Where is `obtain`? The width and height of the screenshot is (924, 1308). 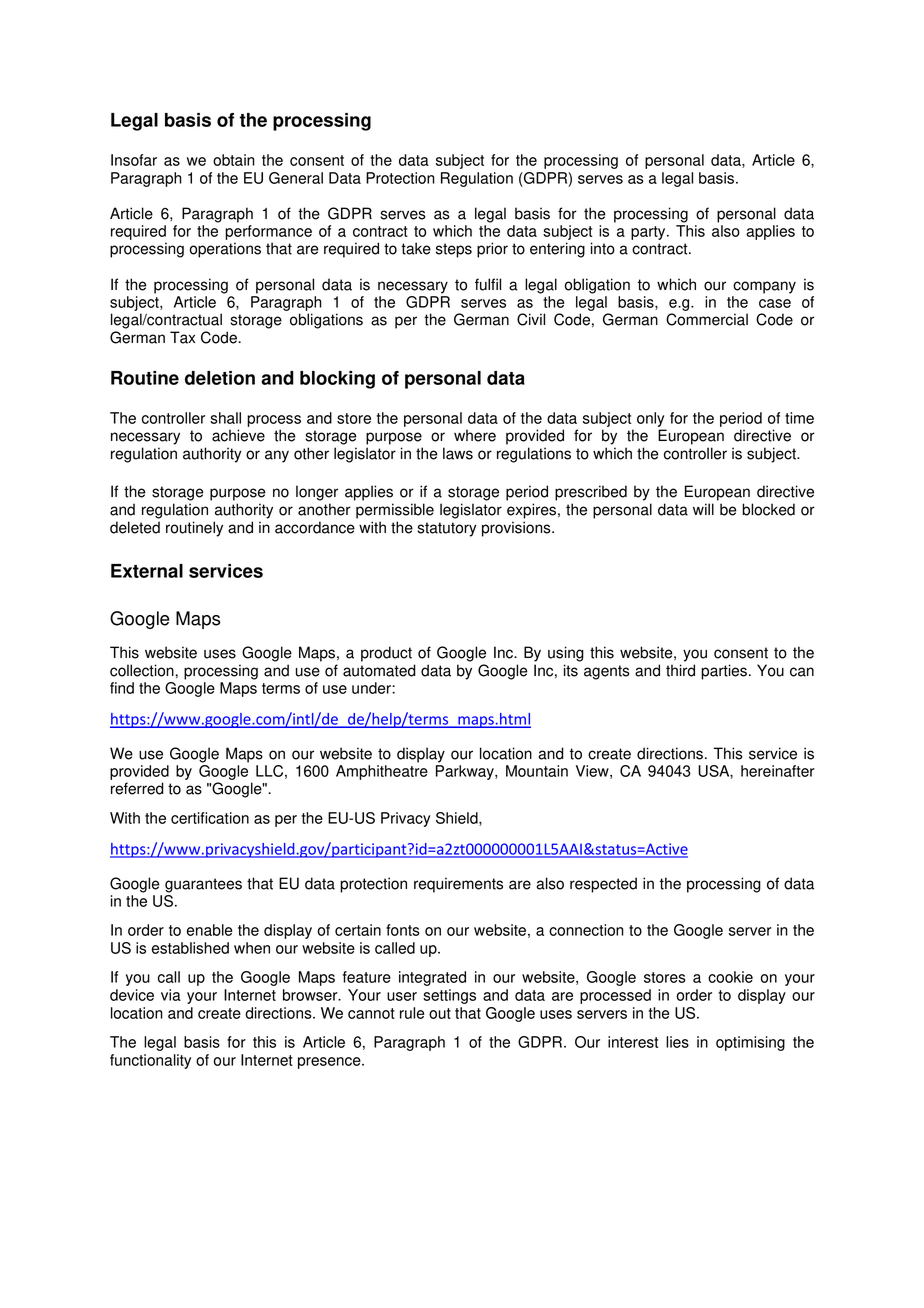
obtain is located at coordinates (234, 160).
